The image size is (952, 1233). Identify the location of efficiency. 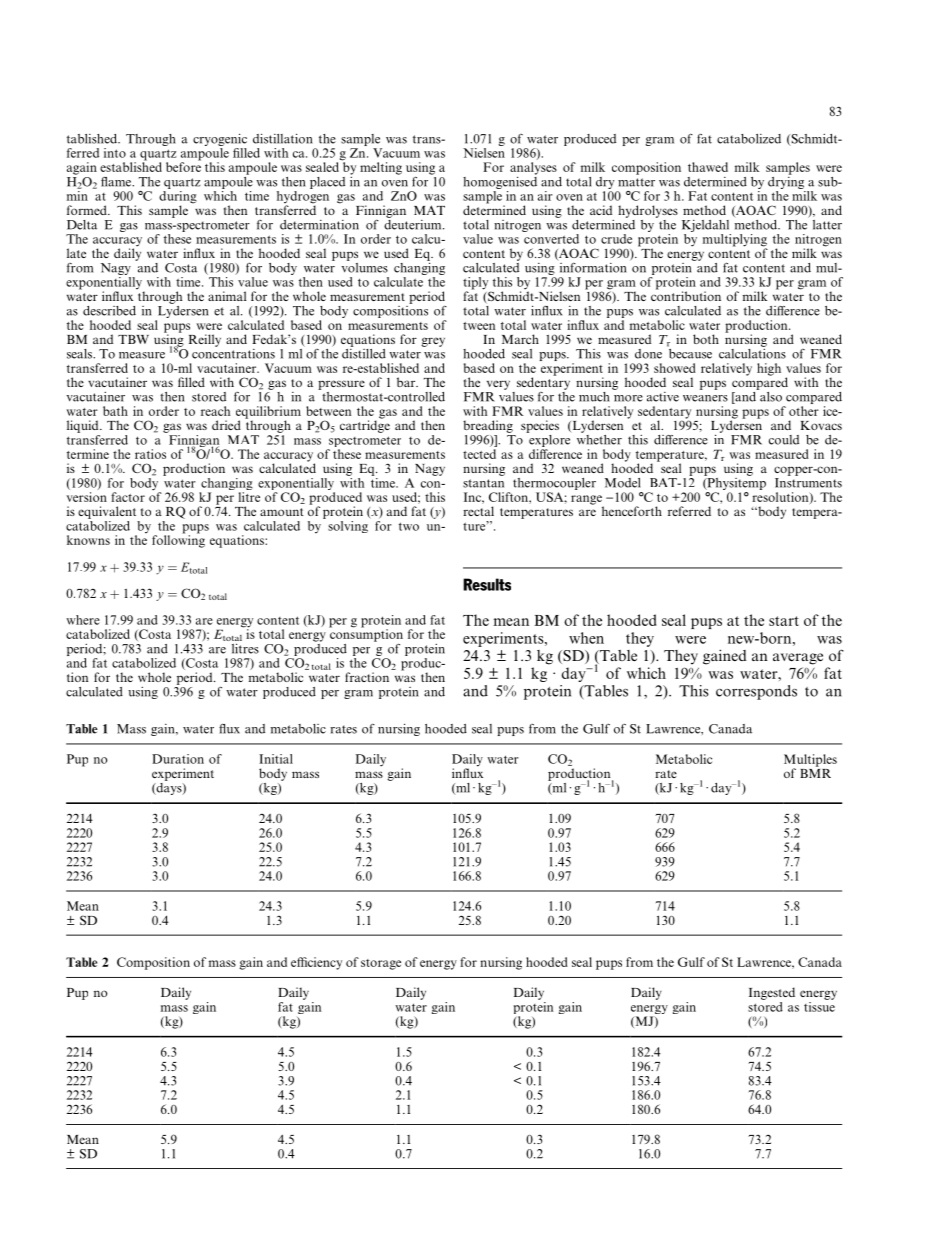
(316, 963).
